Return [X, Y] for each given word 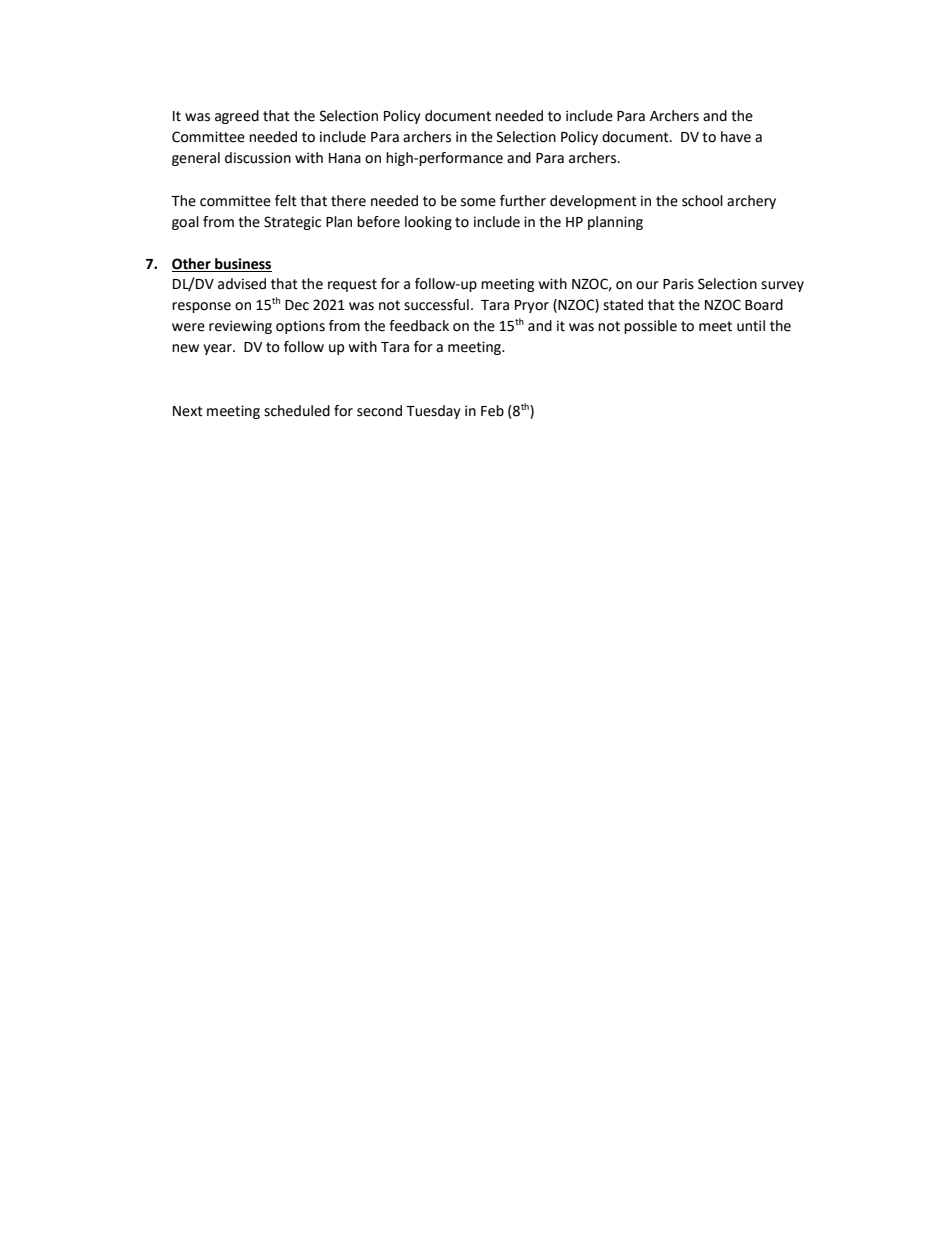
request [352, 285]
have [736, 137]
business [242, 265]
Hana [345, 158]
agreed [237, 117]
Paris [678, 284]
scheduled [297, 411]
